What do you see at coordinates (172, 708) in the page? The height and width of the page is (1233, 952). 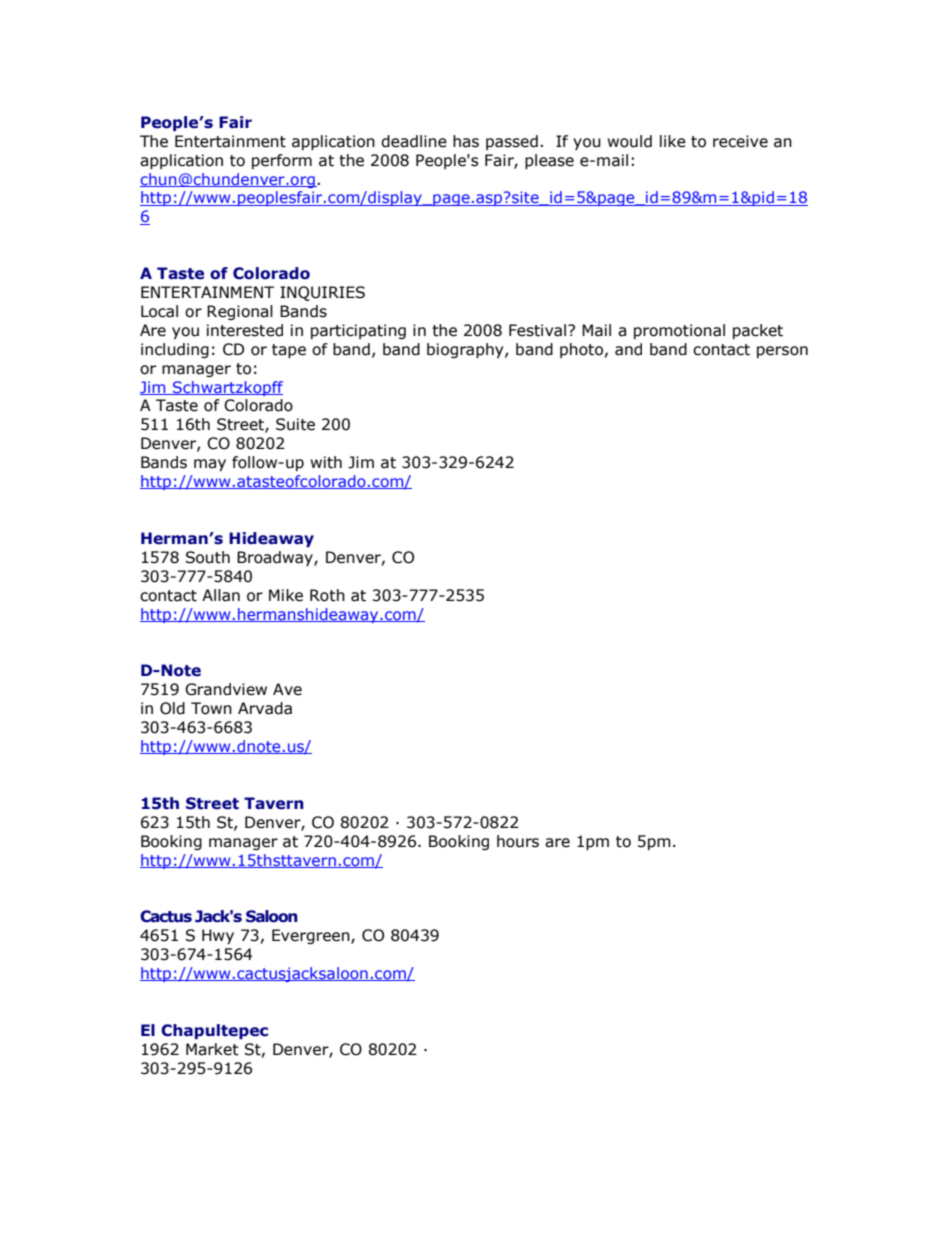 I see `Old` at bounding box center [172, 708].
